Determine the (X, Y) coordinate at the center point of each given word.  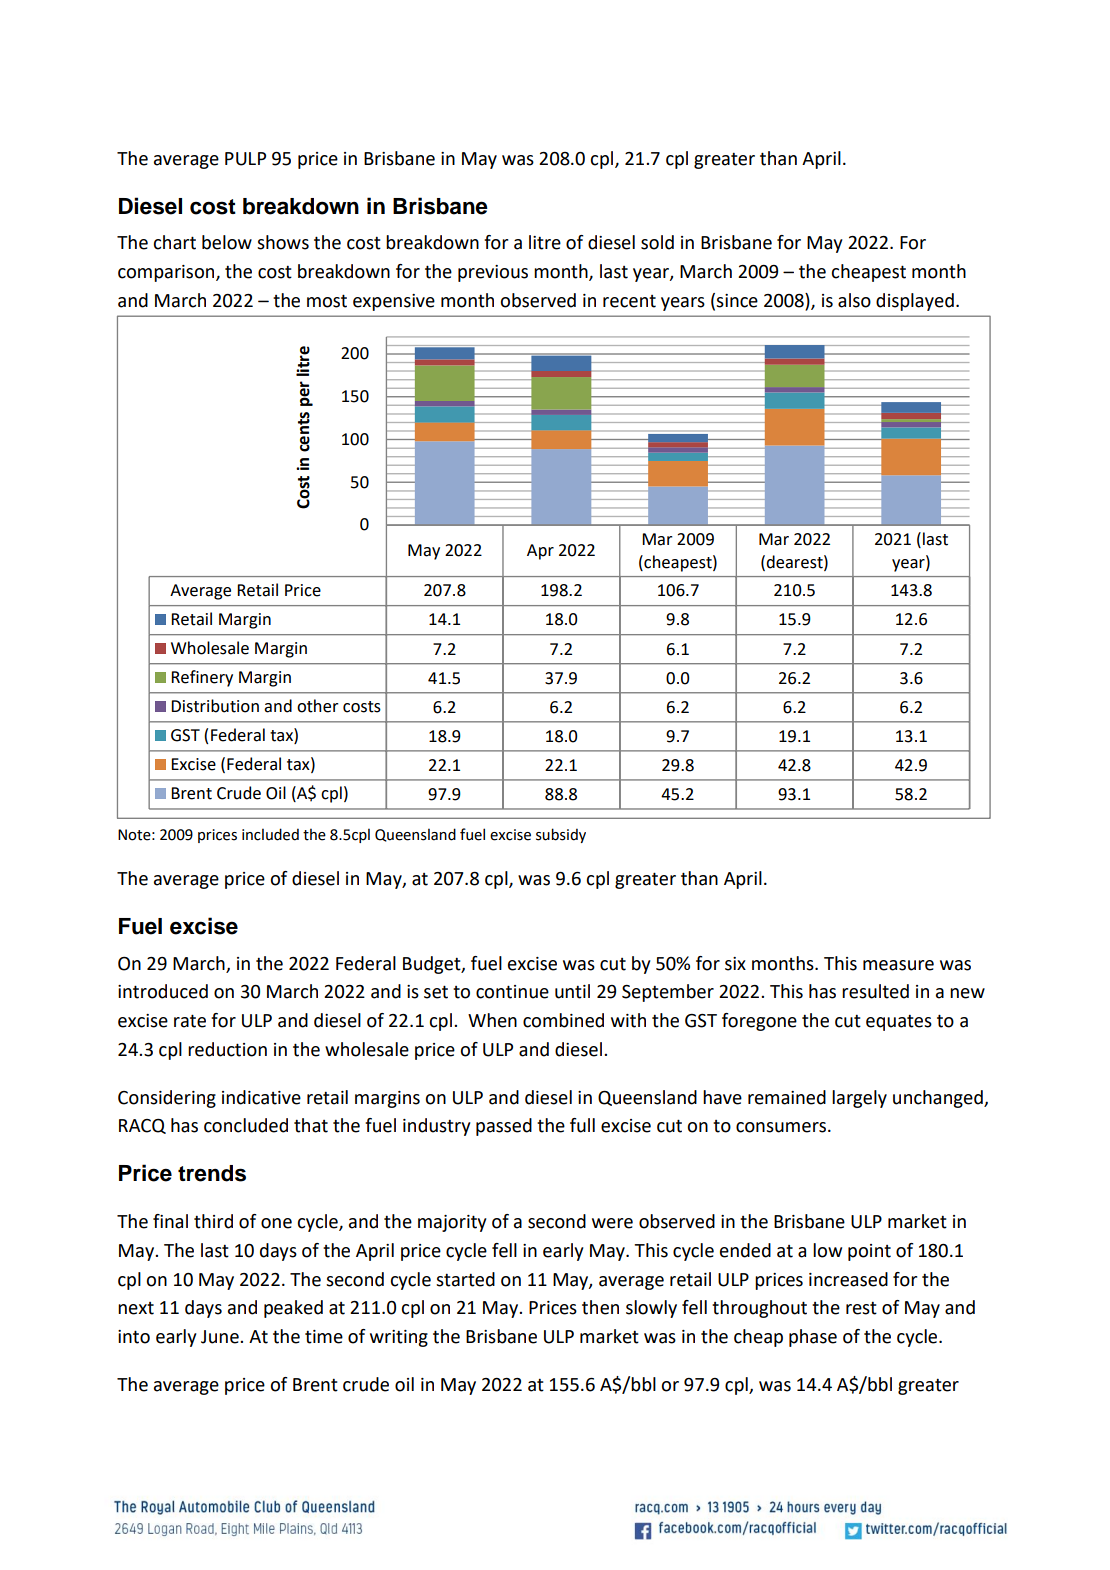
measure (898, 965)
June (221, 1337)
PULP (245, 159)
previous (493, 273)
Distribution (215, 706)
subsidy (561, 835)
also (854, 300)
